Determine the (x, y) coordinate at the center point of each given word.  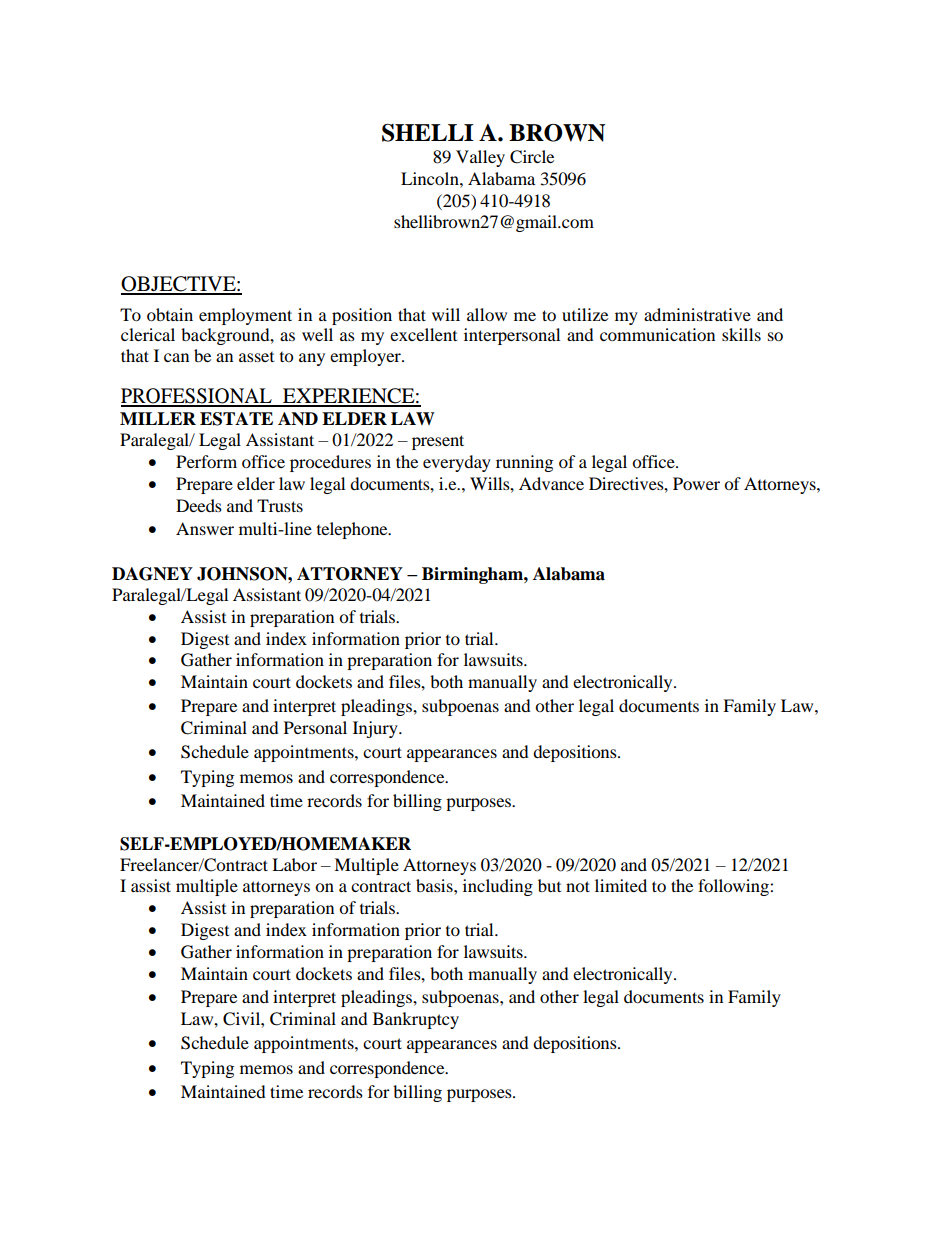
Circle (532, 157)
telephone (353, 530)
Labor (294, 864)
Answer (205, 528)
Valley (480, 158)
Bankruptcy (416, 1020)
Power (696, 483)
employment (245, 316)
